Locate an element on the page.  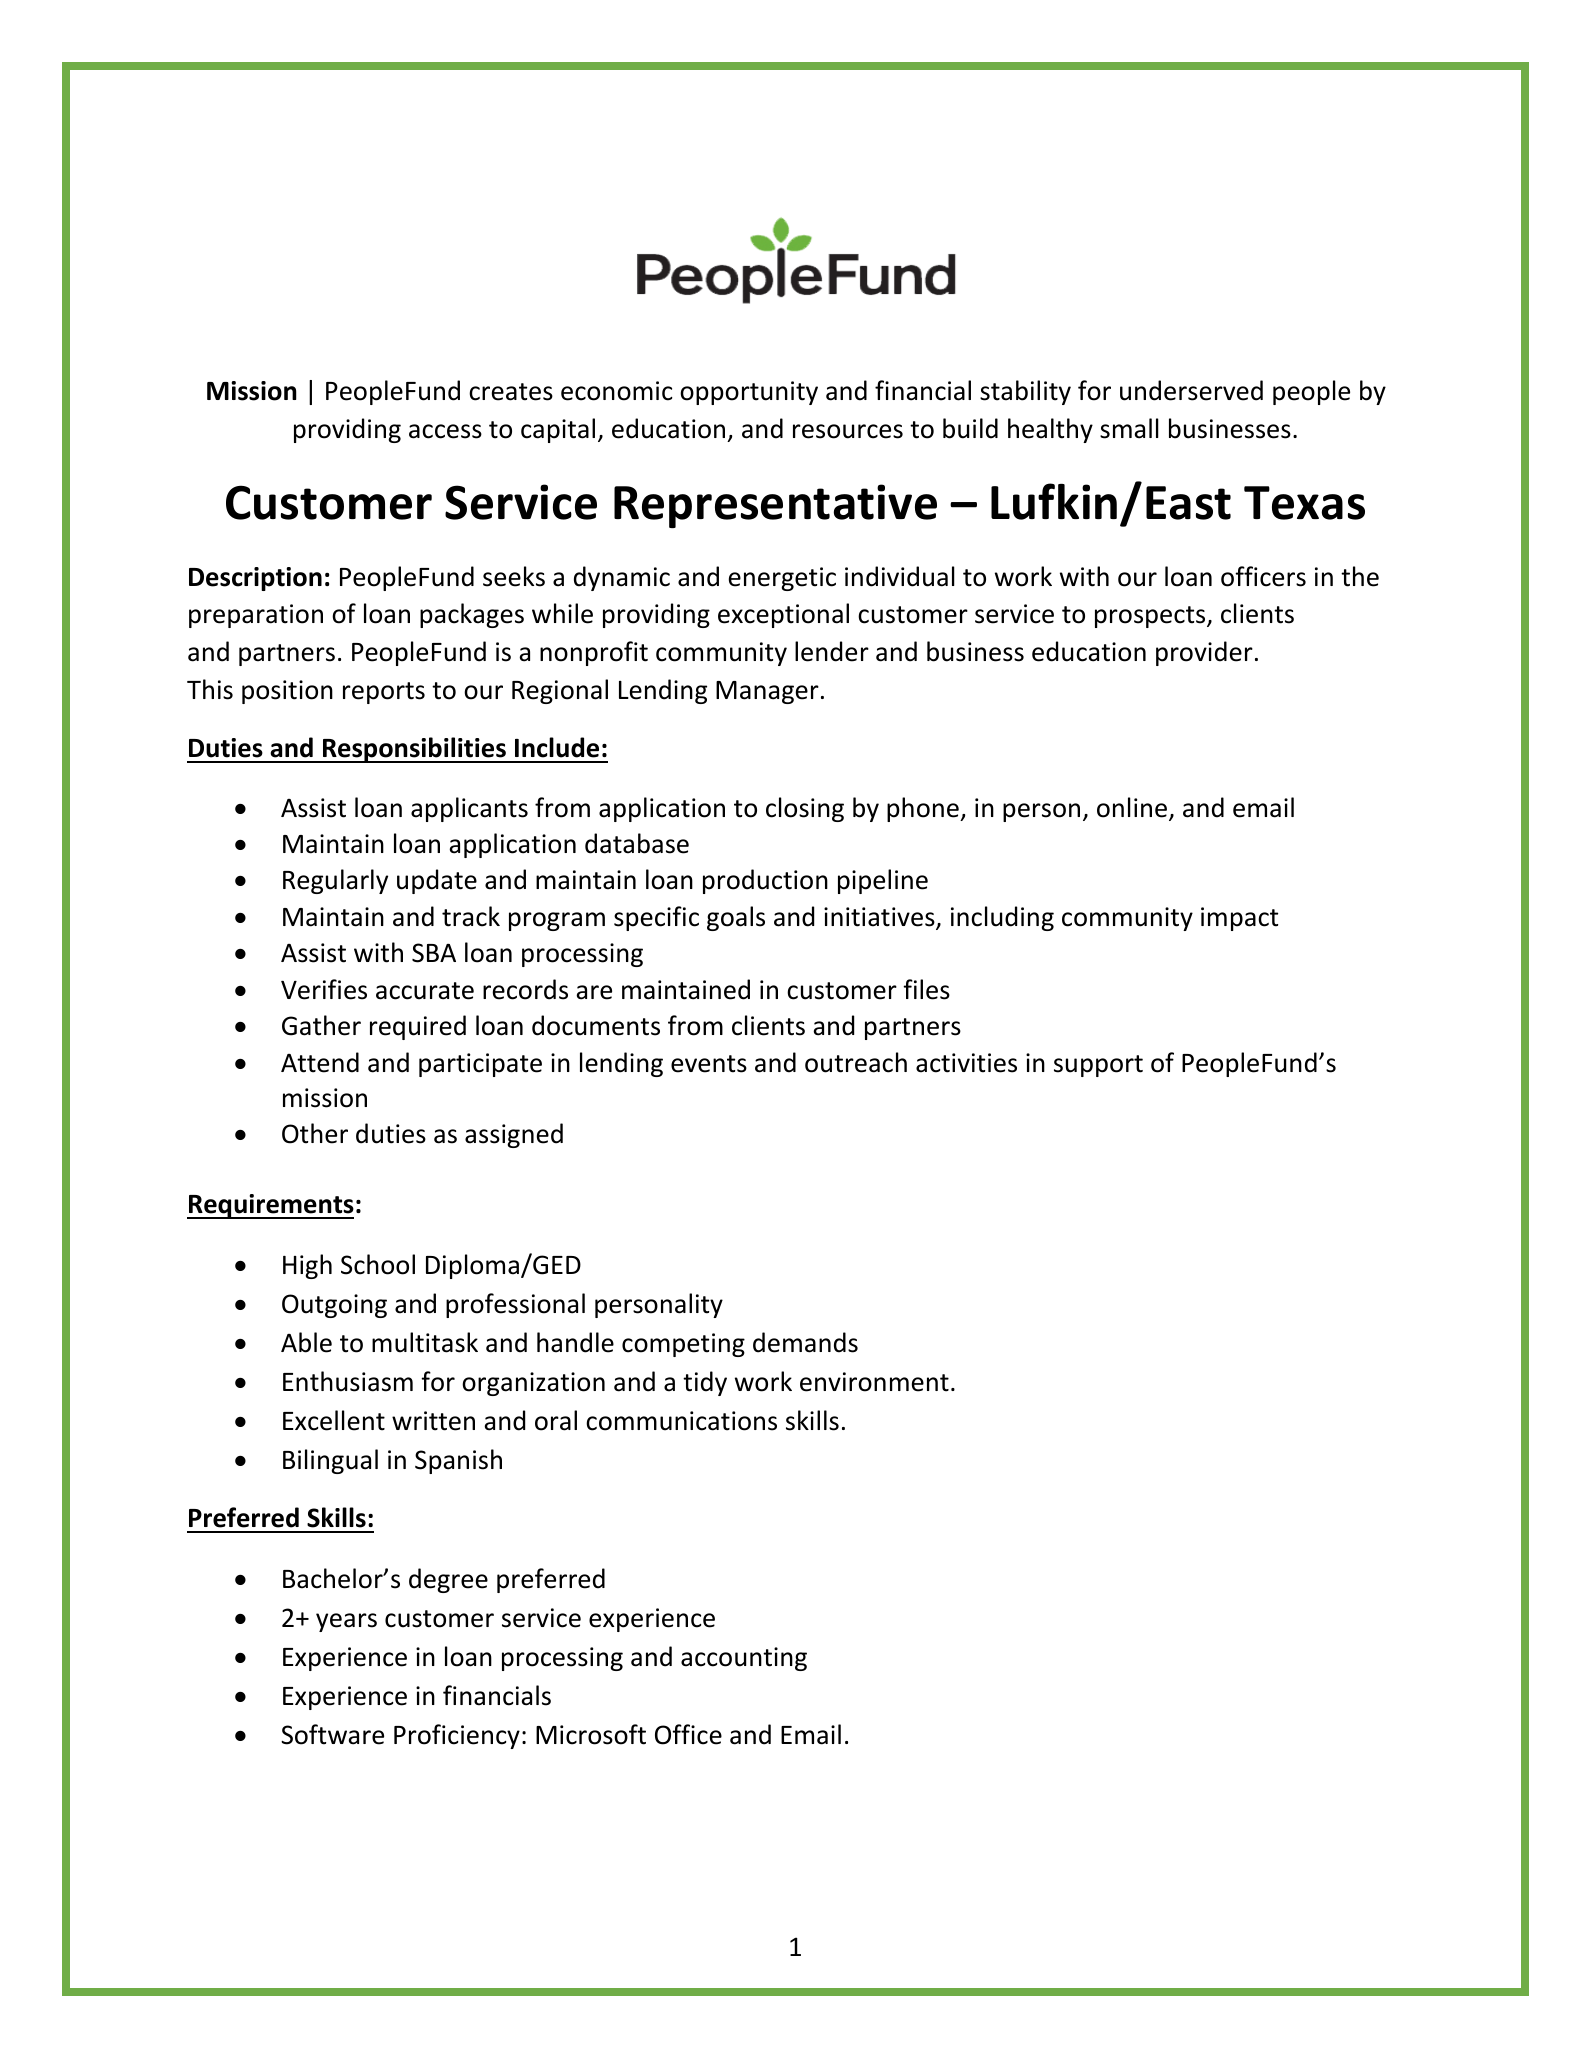
environment is located at coordinates (874, 1382).
